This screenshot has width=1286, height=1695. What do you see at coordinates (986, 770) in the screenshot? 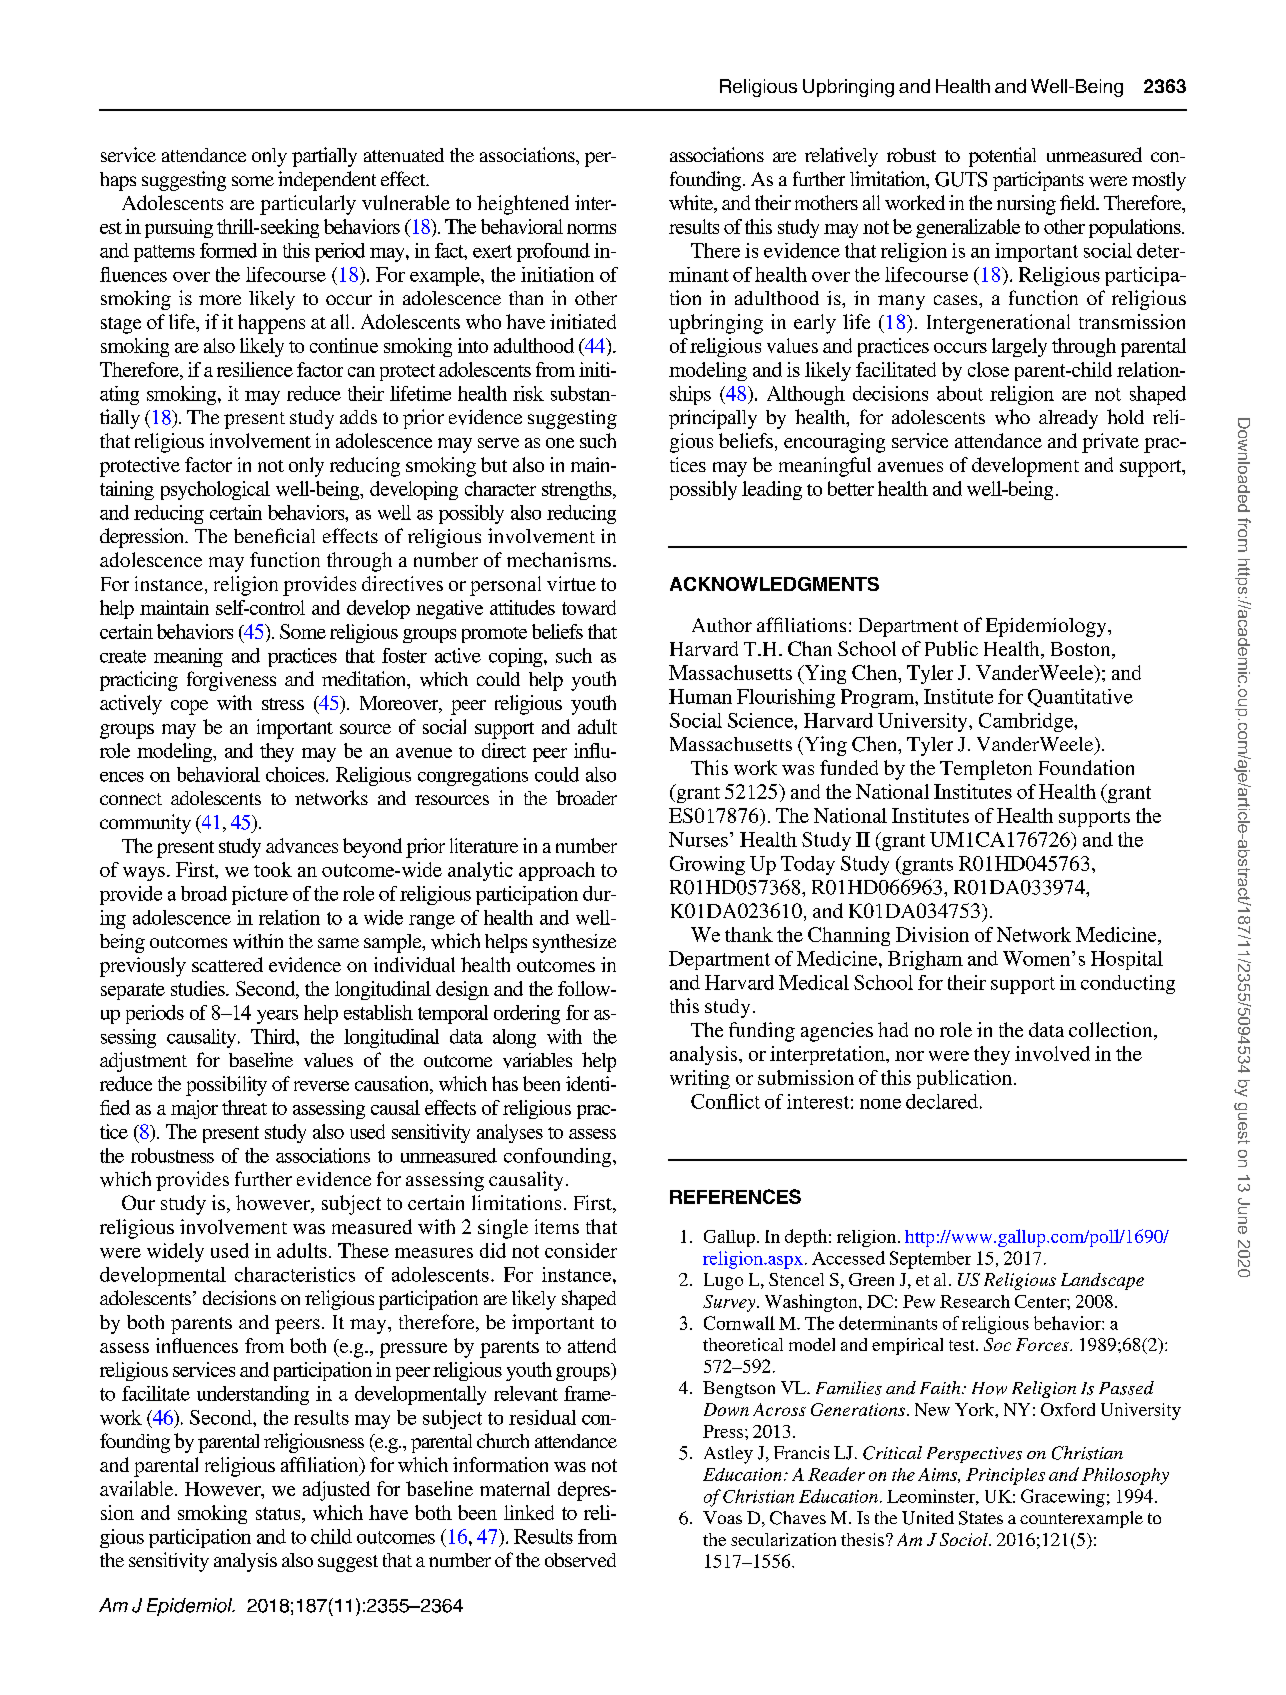
I see `Templeton` at bounding box center [986, 770].
